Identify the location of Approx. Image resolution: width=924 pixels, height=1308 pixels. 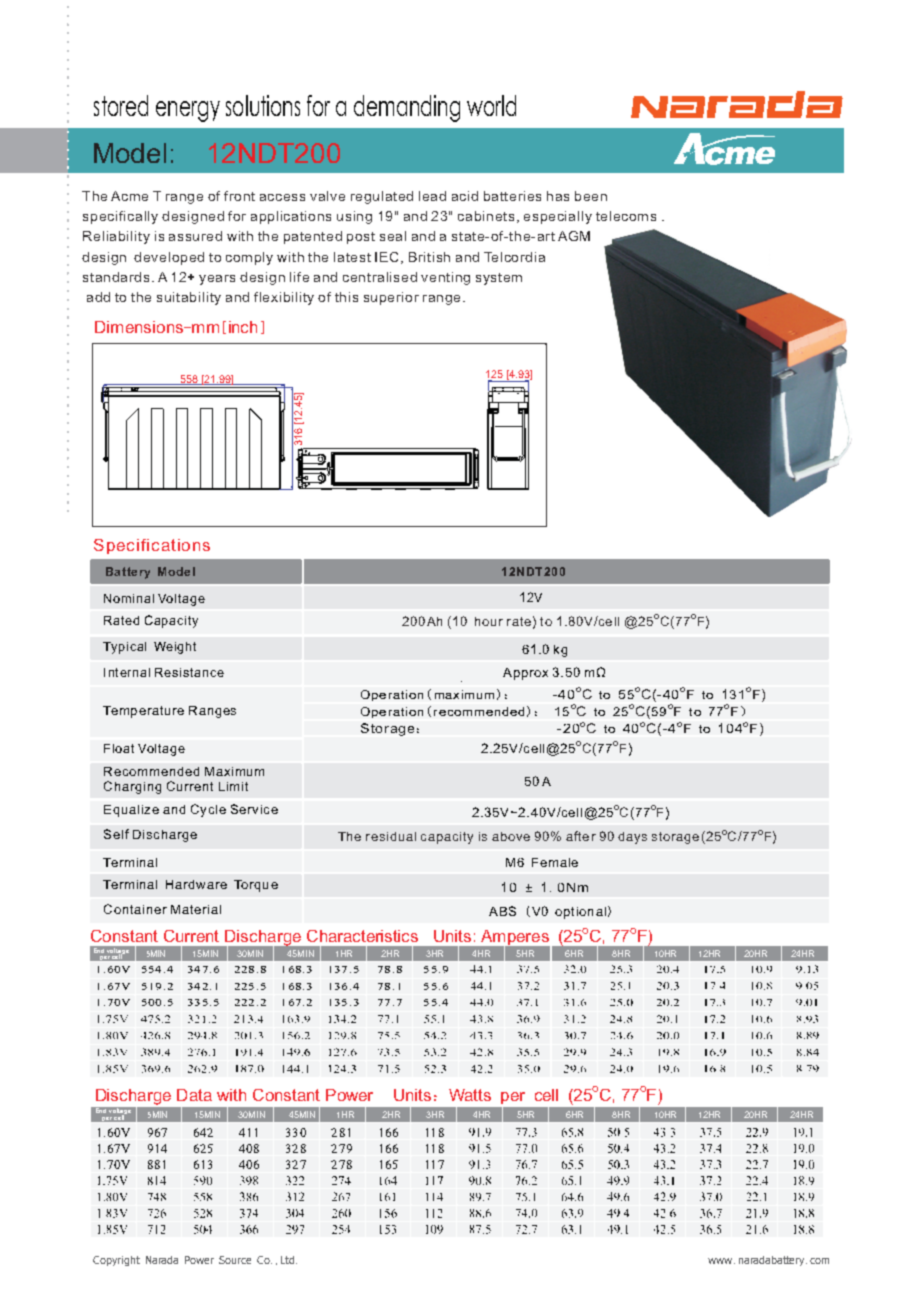
(525, 674).
